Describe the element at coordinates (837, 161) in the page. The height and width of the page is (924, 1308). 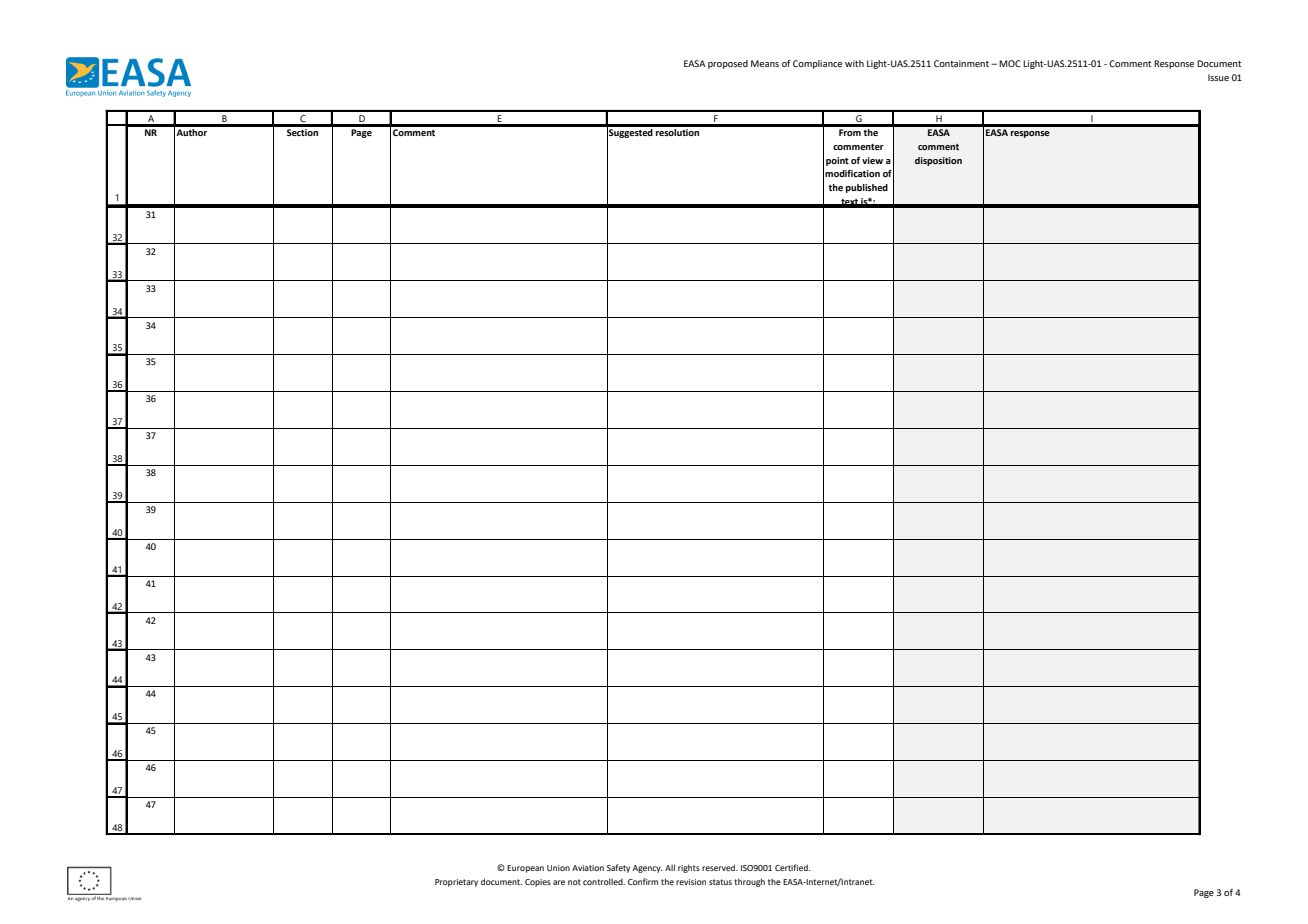
I see `point` at that location.
